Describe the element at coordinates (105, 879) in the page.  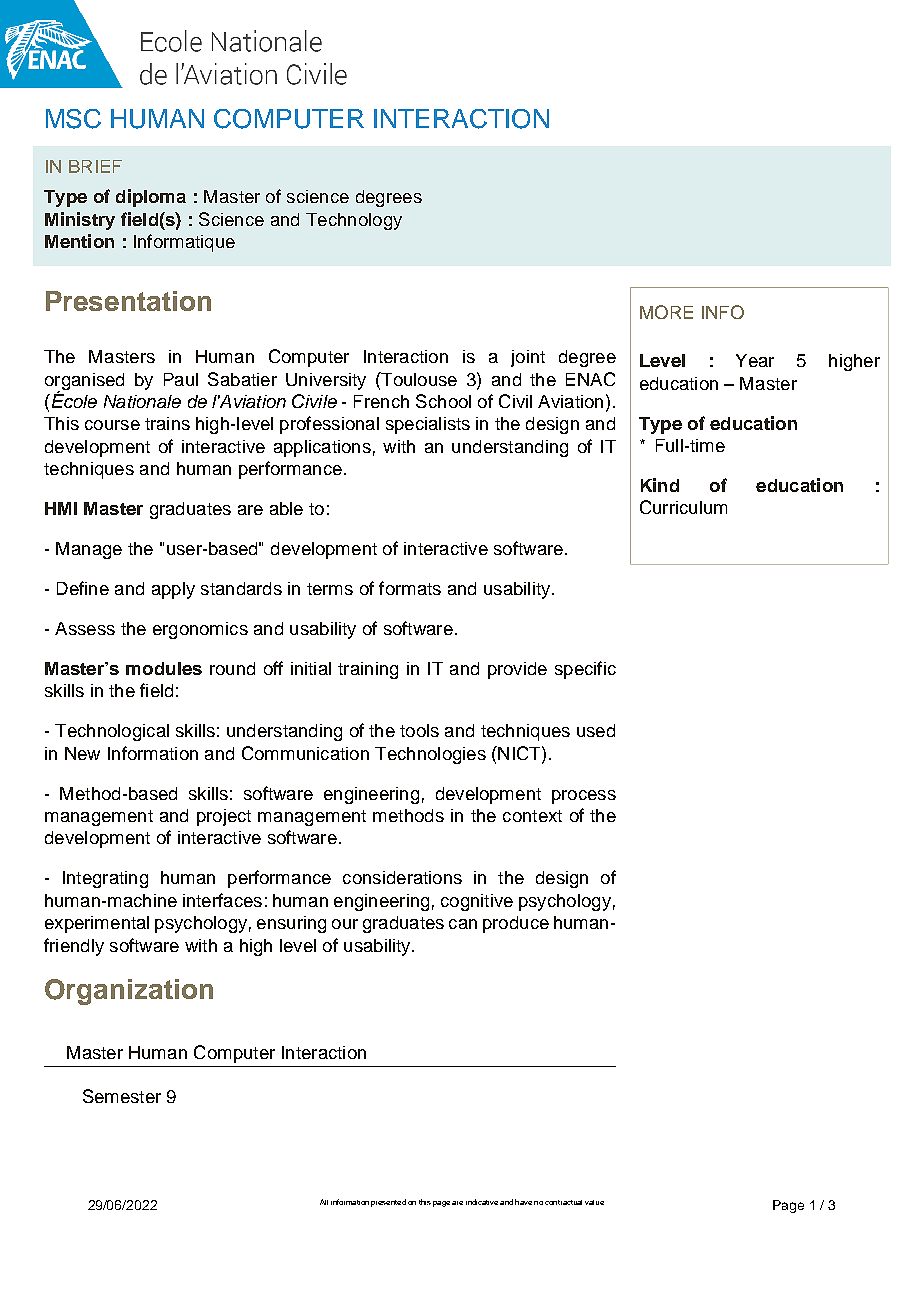
I see `Integrating` at that location.
